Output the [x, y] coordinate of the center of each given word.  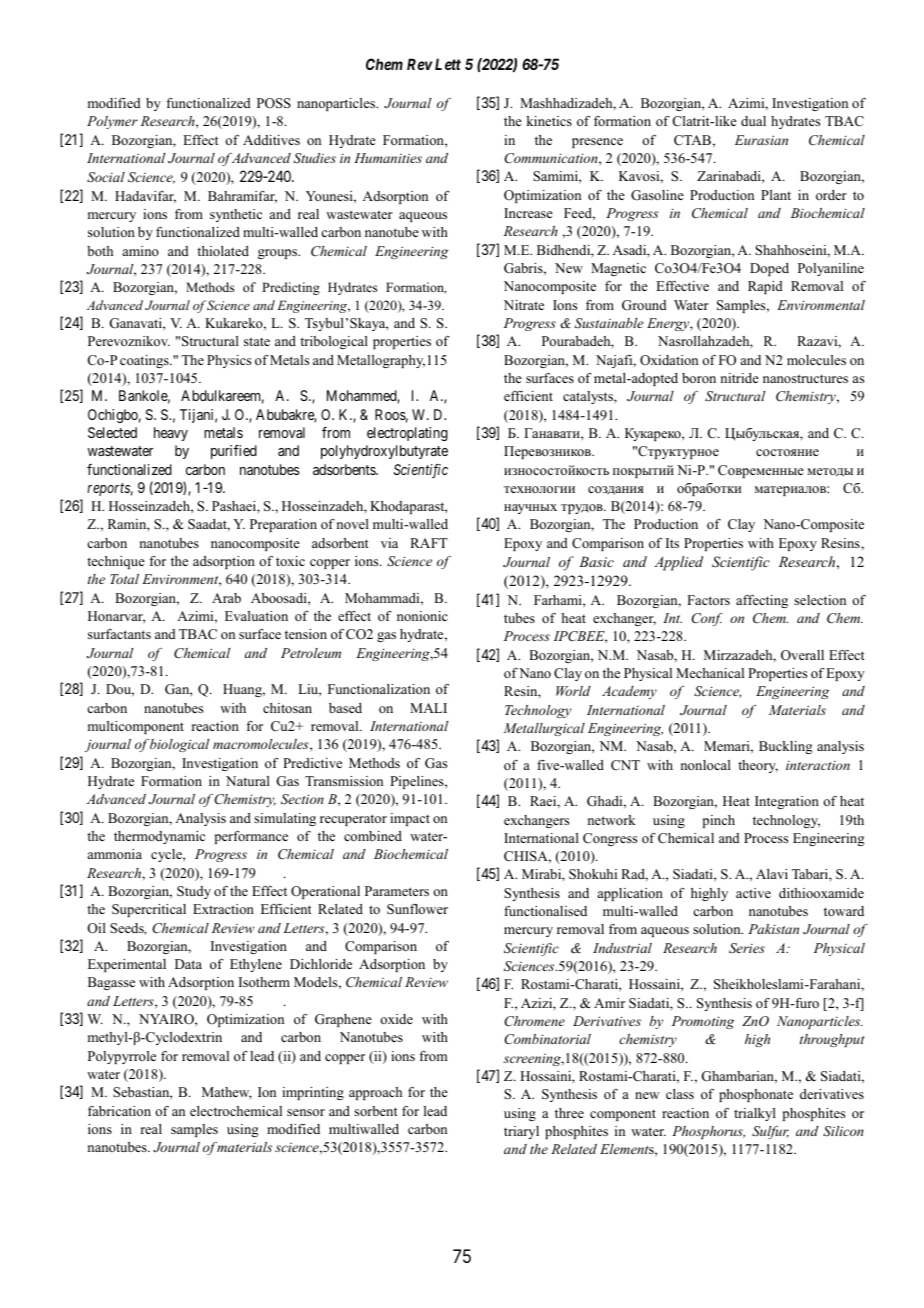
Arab [226, 598]
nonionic [422, 616]
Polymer [112, 122]
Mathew [227, 1093]
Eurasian [761, 140]
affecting [762, 601]
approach [375, 1093]
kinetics [549, 121]
